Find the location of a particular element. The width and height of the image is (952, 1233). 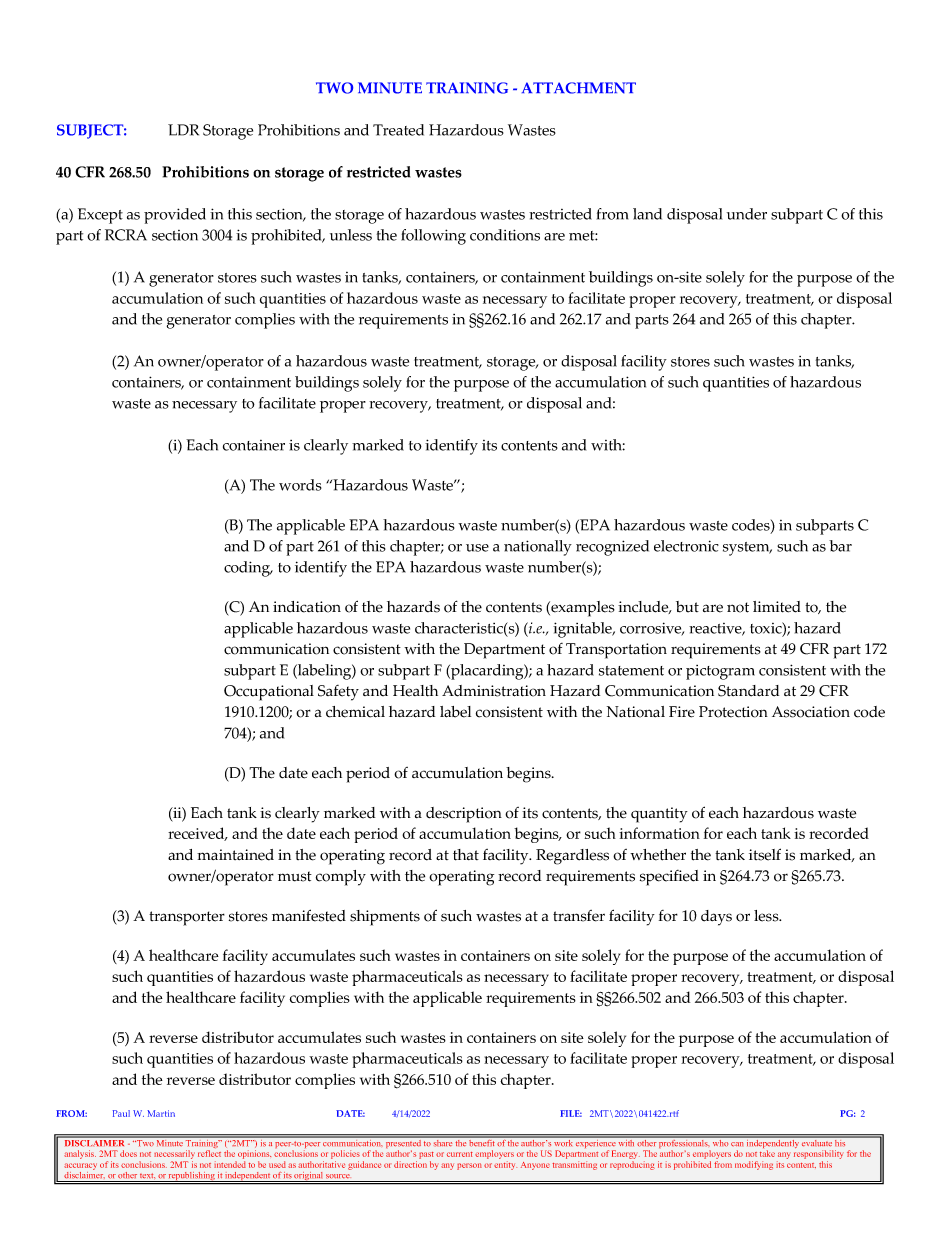

Administration is located at coordinates (494, 691).
